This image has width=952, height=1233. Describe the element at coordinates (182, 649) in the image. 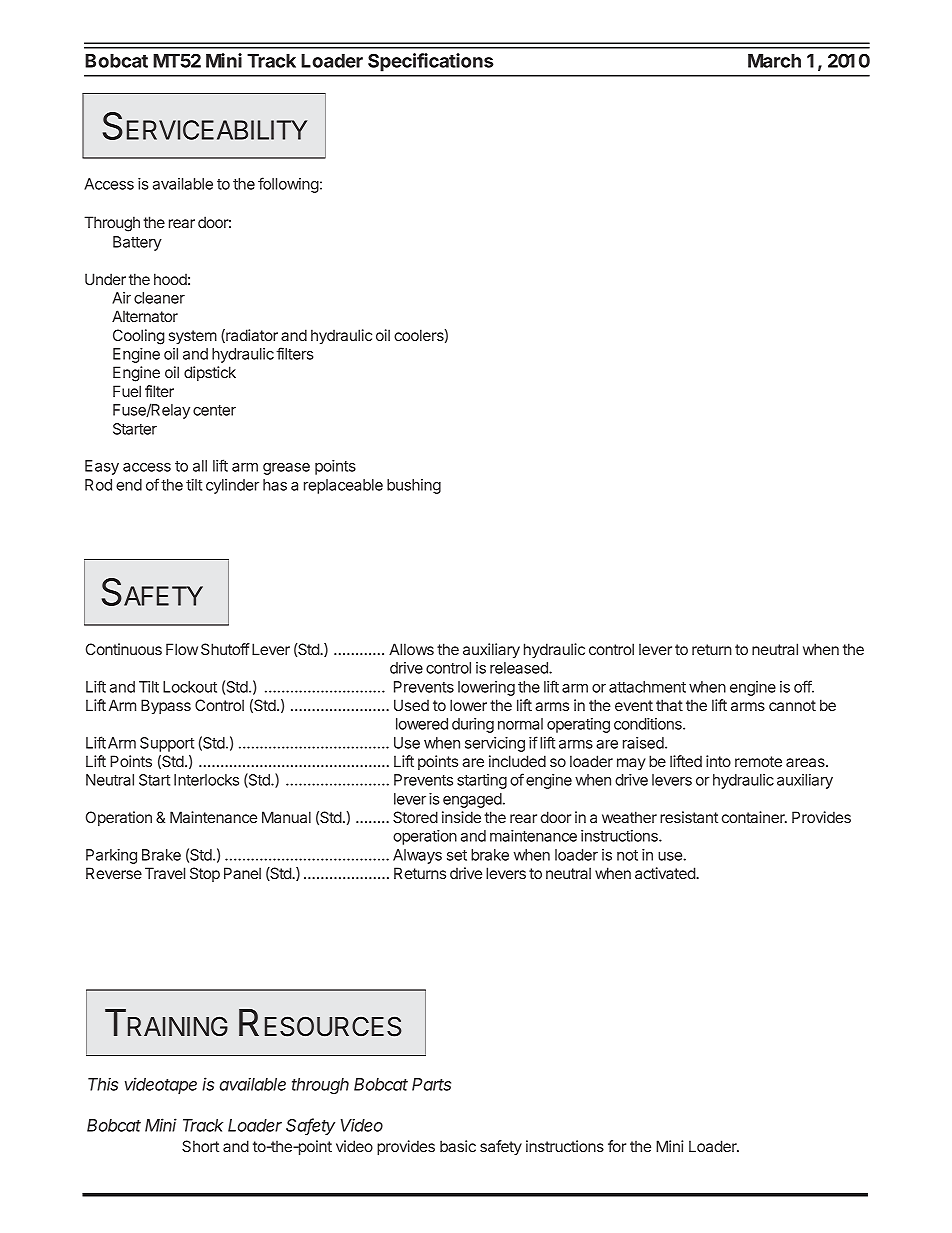

I see `Flow` at that location.
